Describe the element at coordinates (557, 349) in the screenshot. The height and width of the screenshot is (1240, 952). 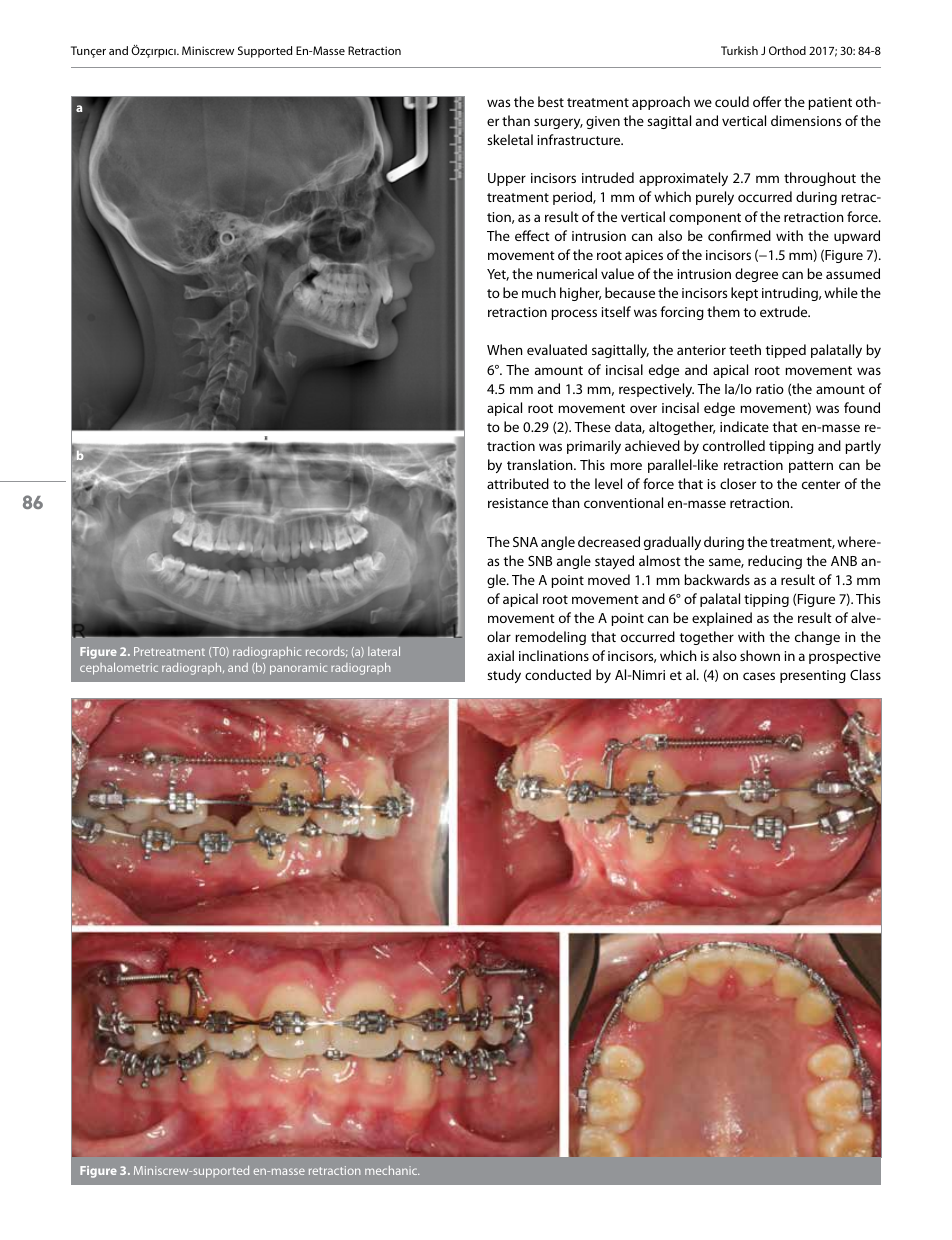
I see `evaluated` at that location.
